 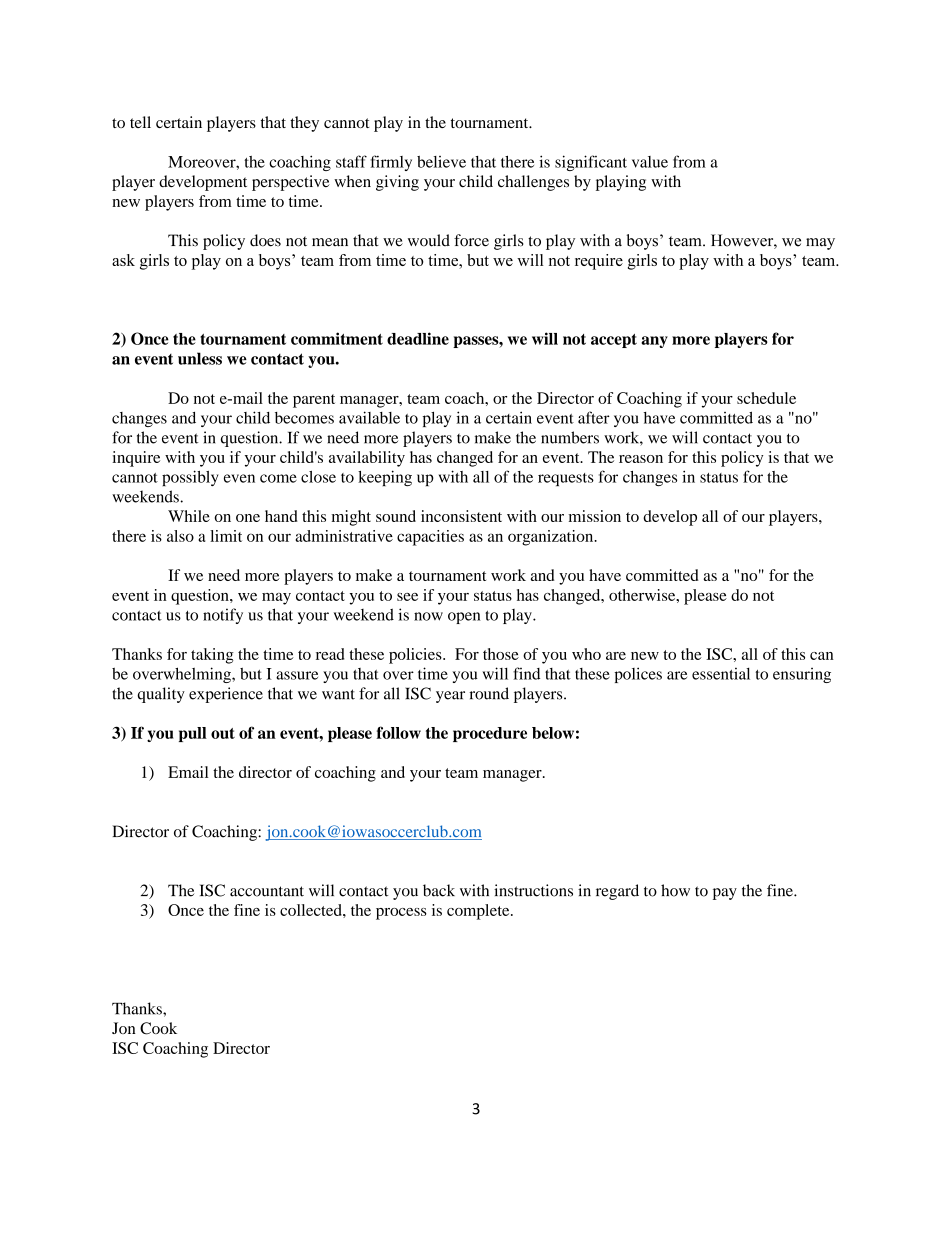 What do you see at coordinates (594, 516) in the screenshot?
I see `mission` at bounding box center [594, 516].
